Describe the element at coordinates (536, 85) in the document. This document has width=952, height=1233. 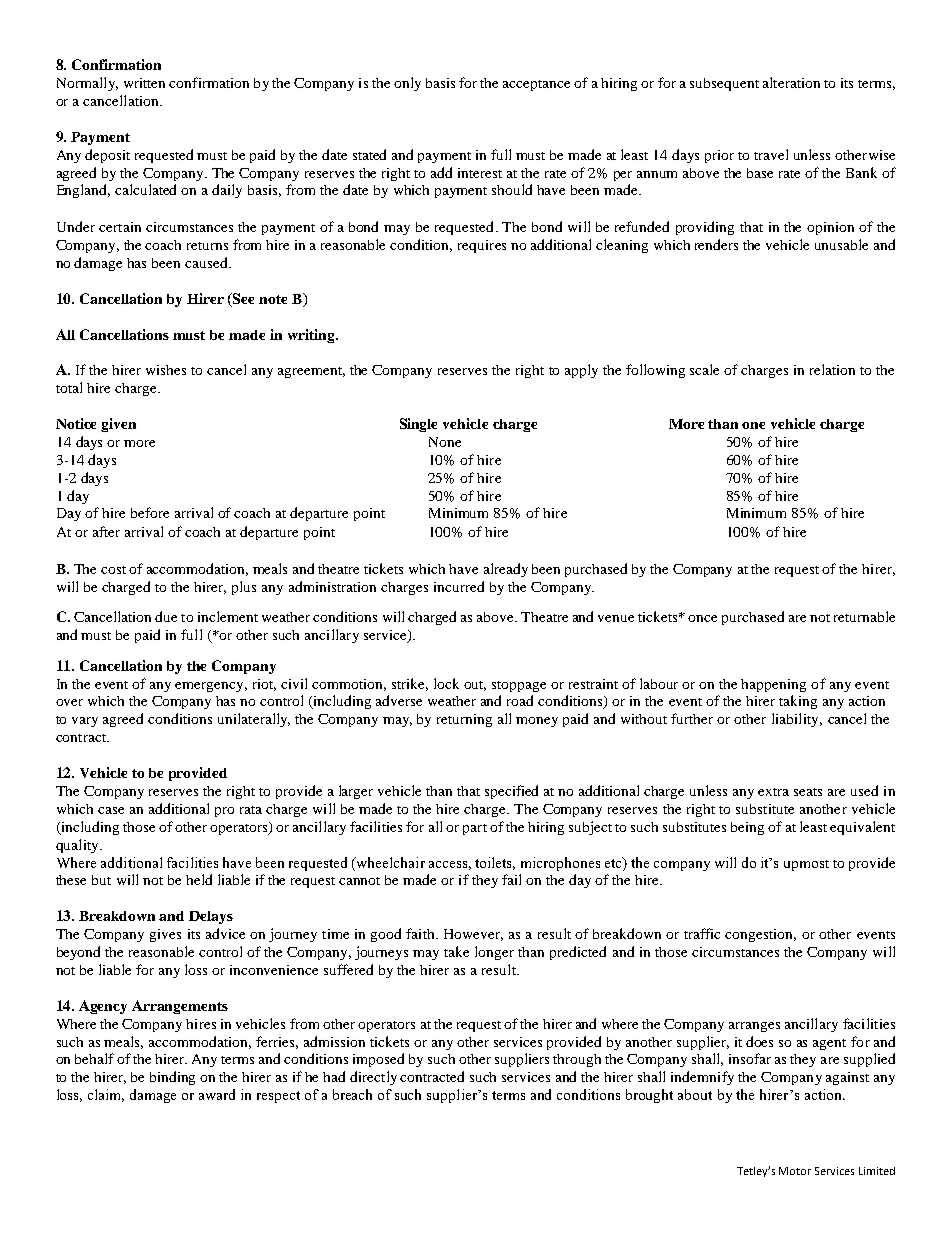
I see `acceptance` at that location.
